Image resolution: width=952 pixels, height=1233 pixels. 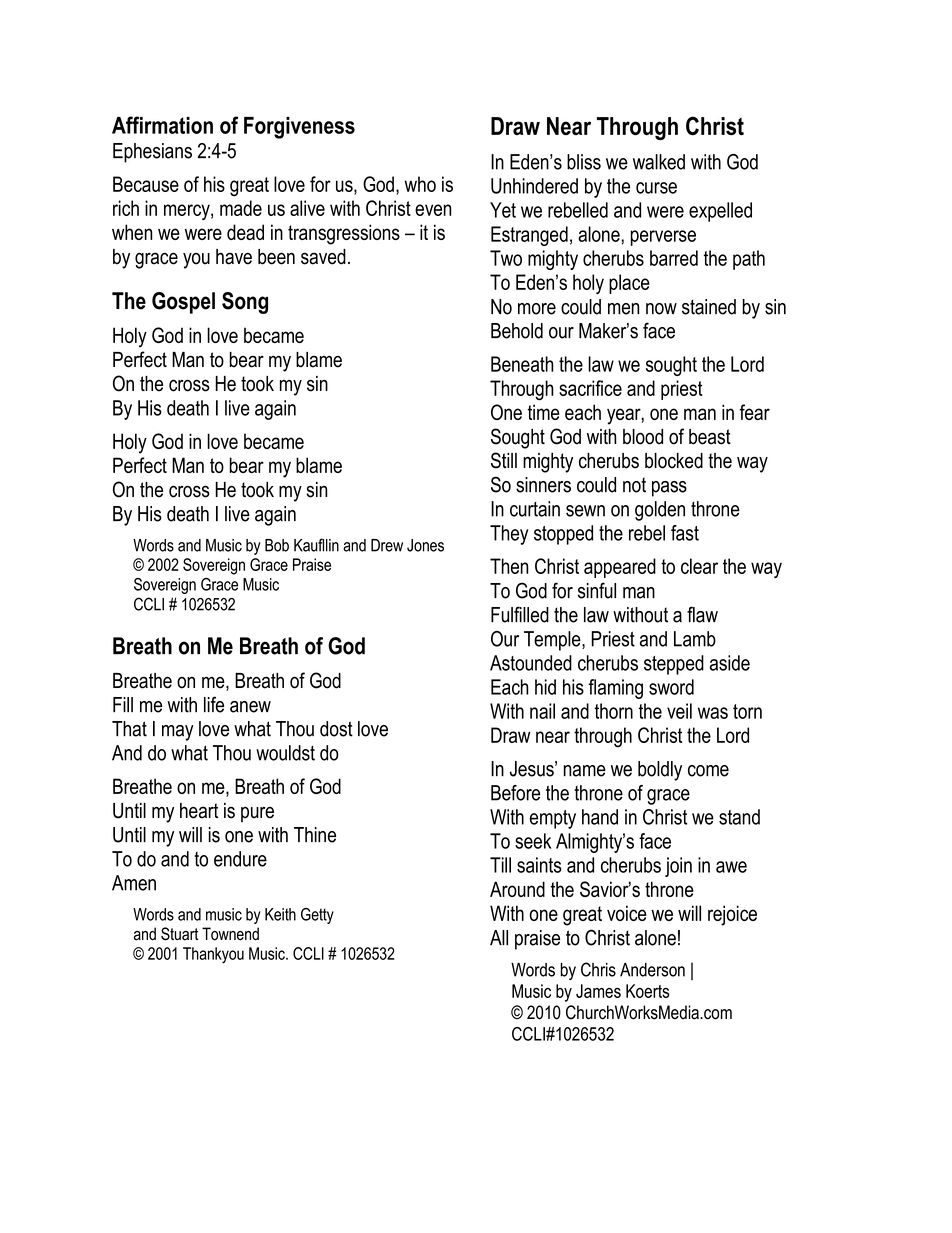 I want to click on walked, so click(x=659, y=162).
